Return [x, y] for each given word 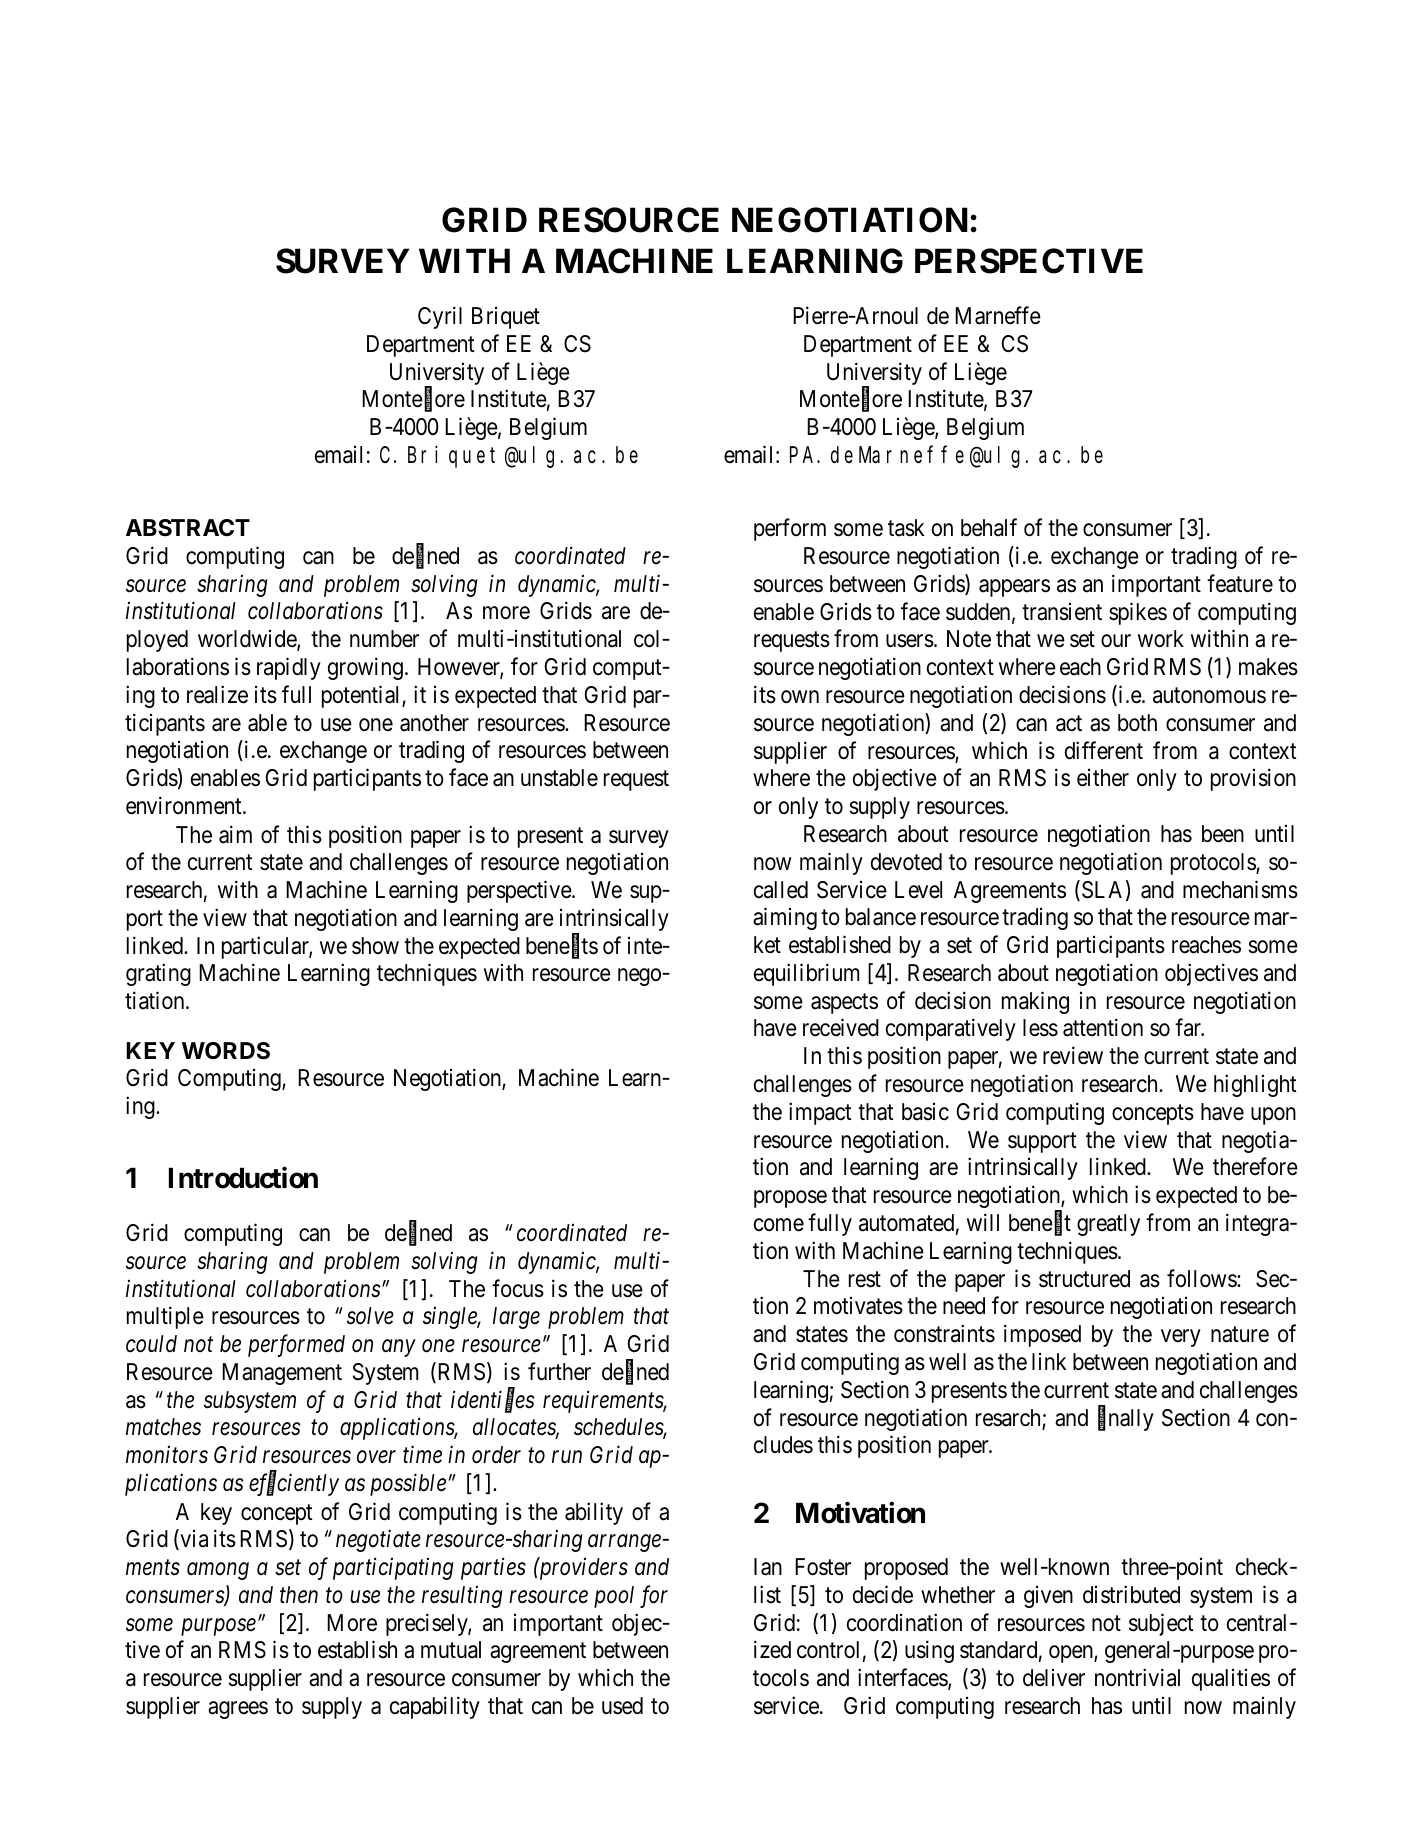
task [906, 528]
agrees [238, 1710]
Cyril [440, 317]
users [910, 641]
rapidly [289, 668]
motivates [858, 1306]
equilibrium [806, 974]
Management [282, 1374]
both [1137, 723]
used [622, 1706]
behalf [989, 527]
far [1189, 1028]
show [375, 946]
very [1180, 1338]
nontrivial [1137, 1677]
